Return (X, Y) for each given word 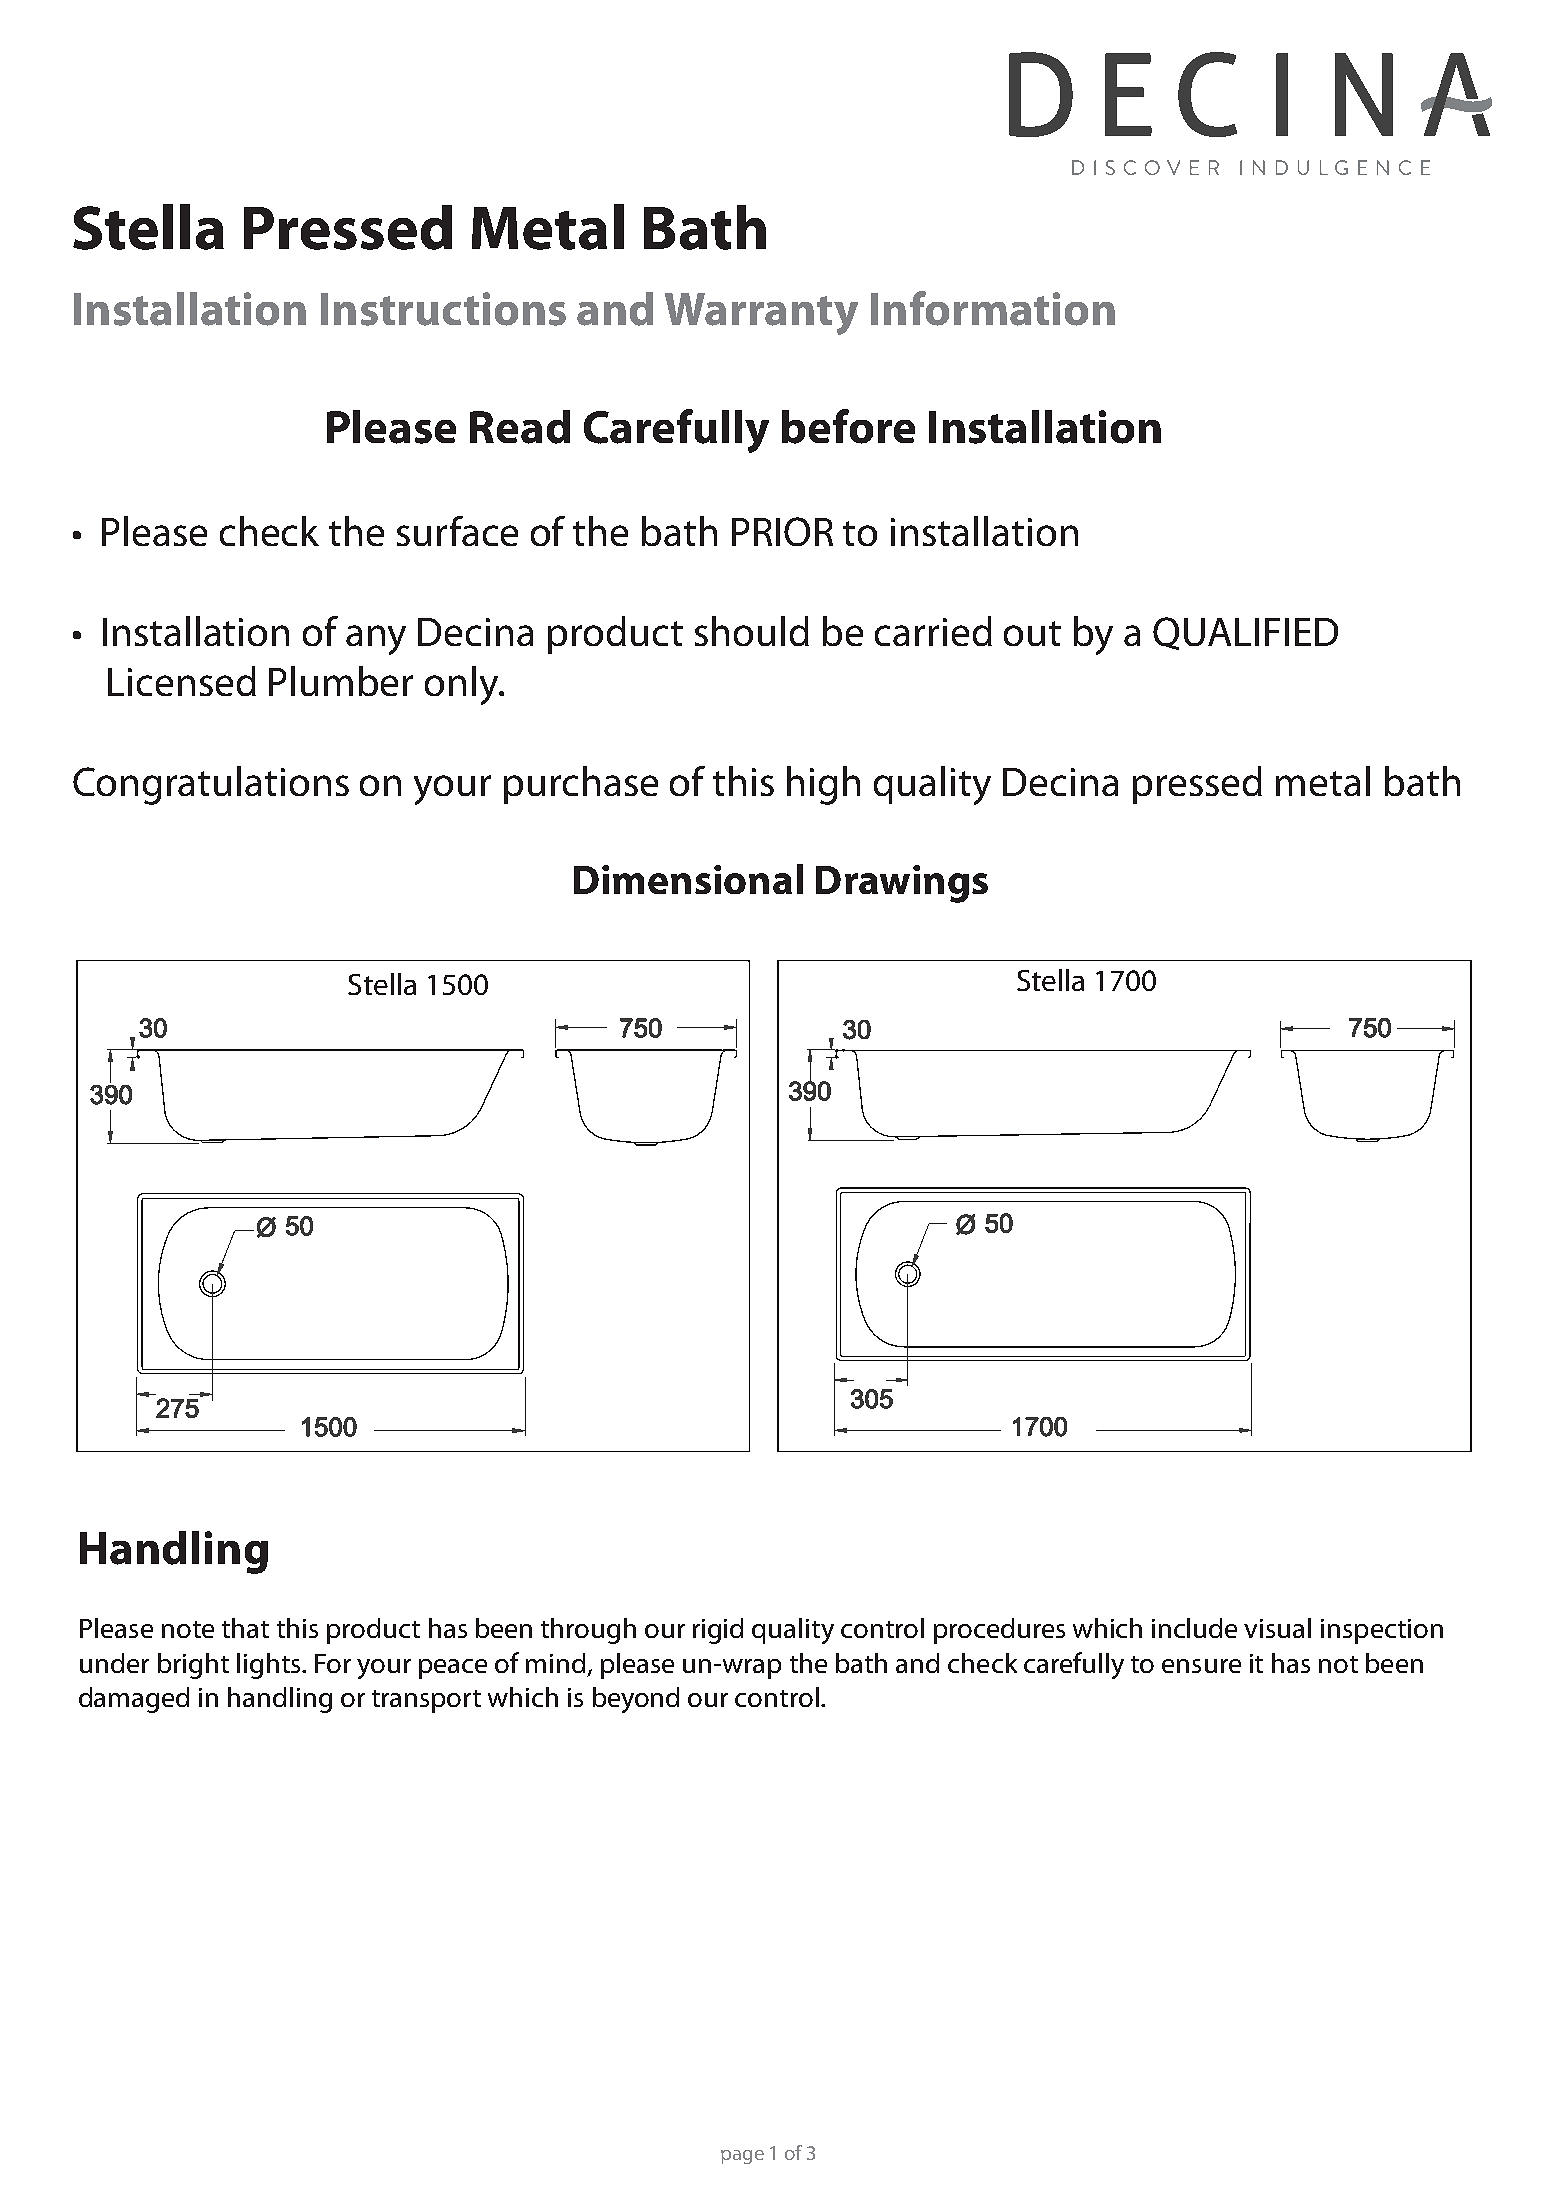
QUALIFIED (1245, 633)
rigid (718, 1631)
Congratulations (211, 785)
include (1194, 1628)
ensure (1201, 1666)
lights (270, 1666)
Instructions (443, 309)
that (245, 1628)
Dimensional (688, 879)
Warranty (761, 314)
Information (993, 308)
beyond (636, 1700)
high (823, 785)
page (742, 2157)
